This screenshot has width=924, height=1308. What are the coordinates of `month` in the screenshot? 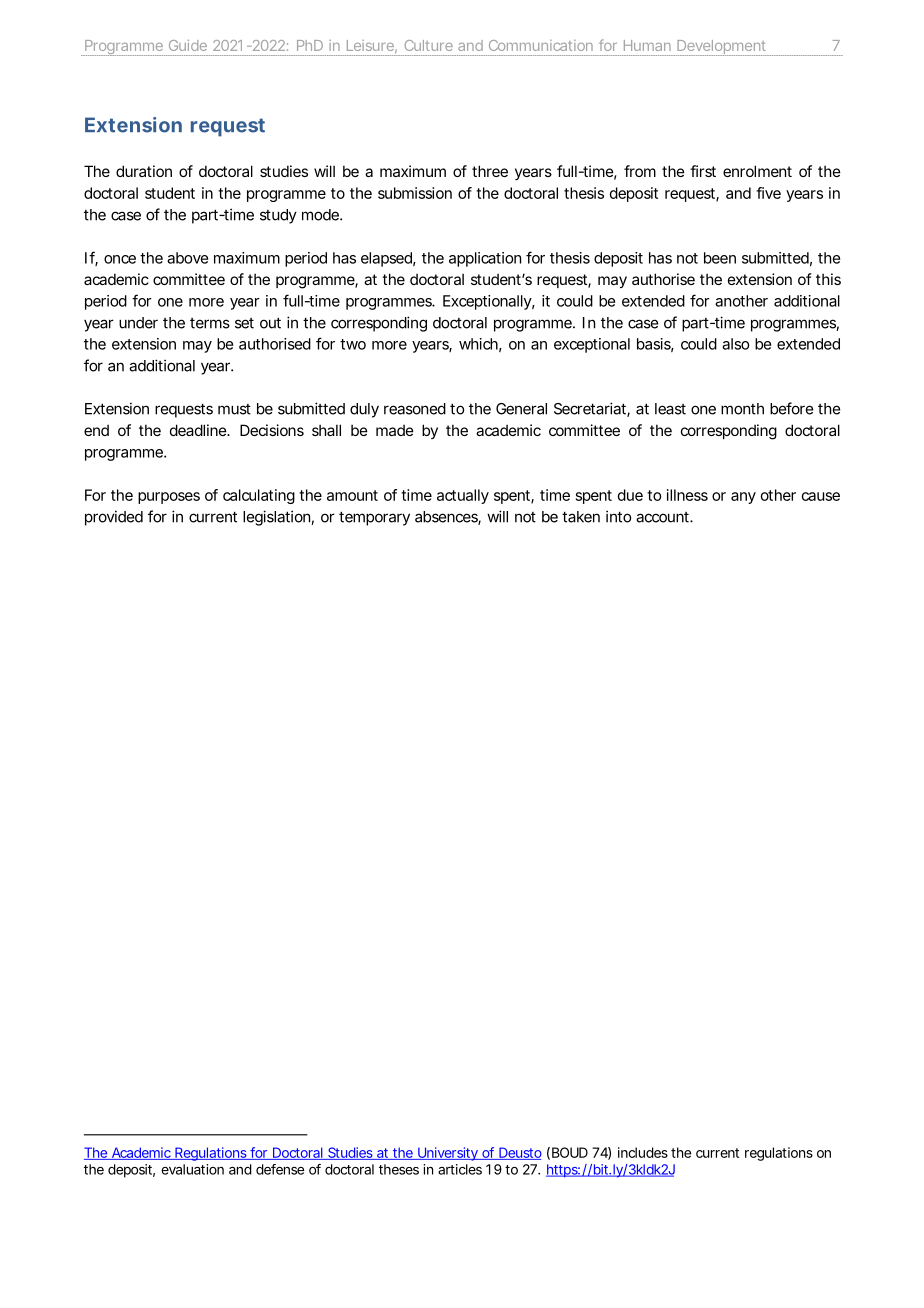 It's located at (742, 409).
